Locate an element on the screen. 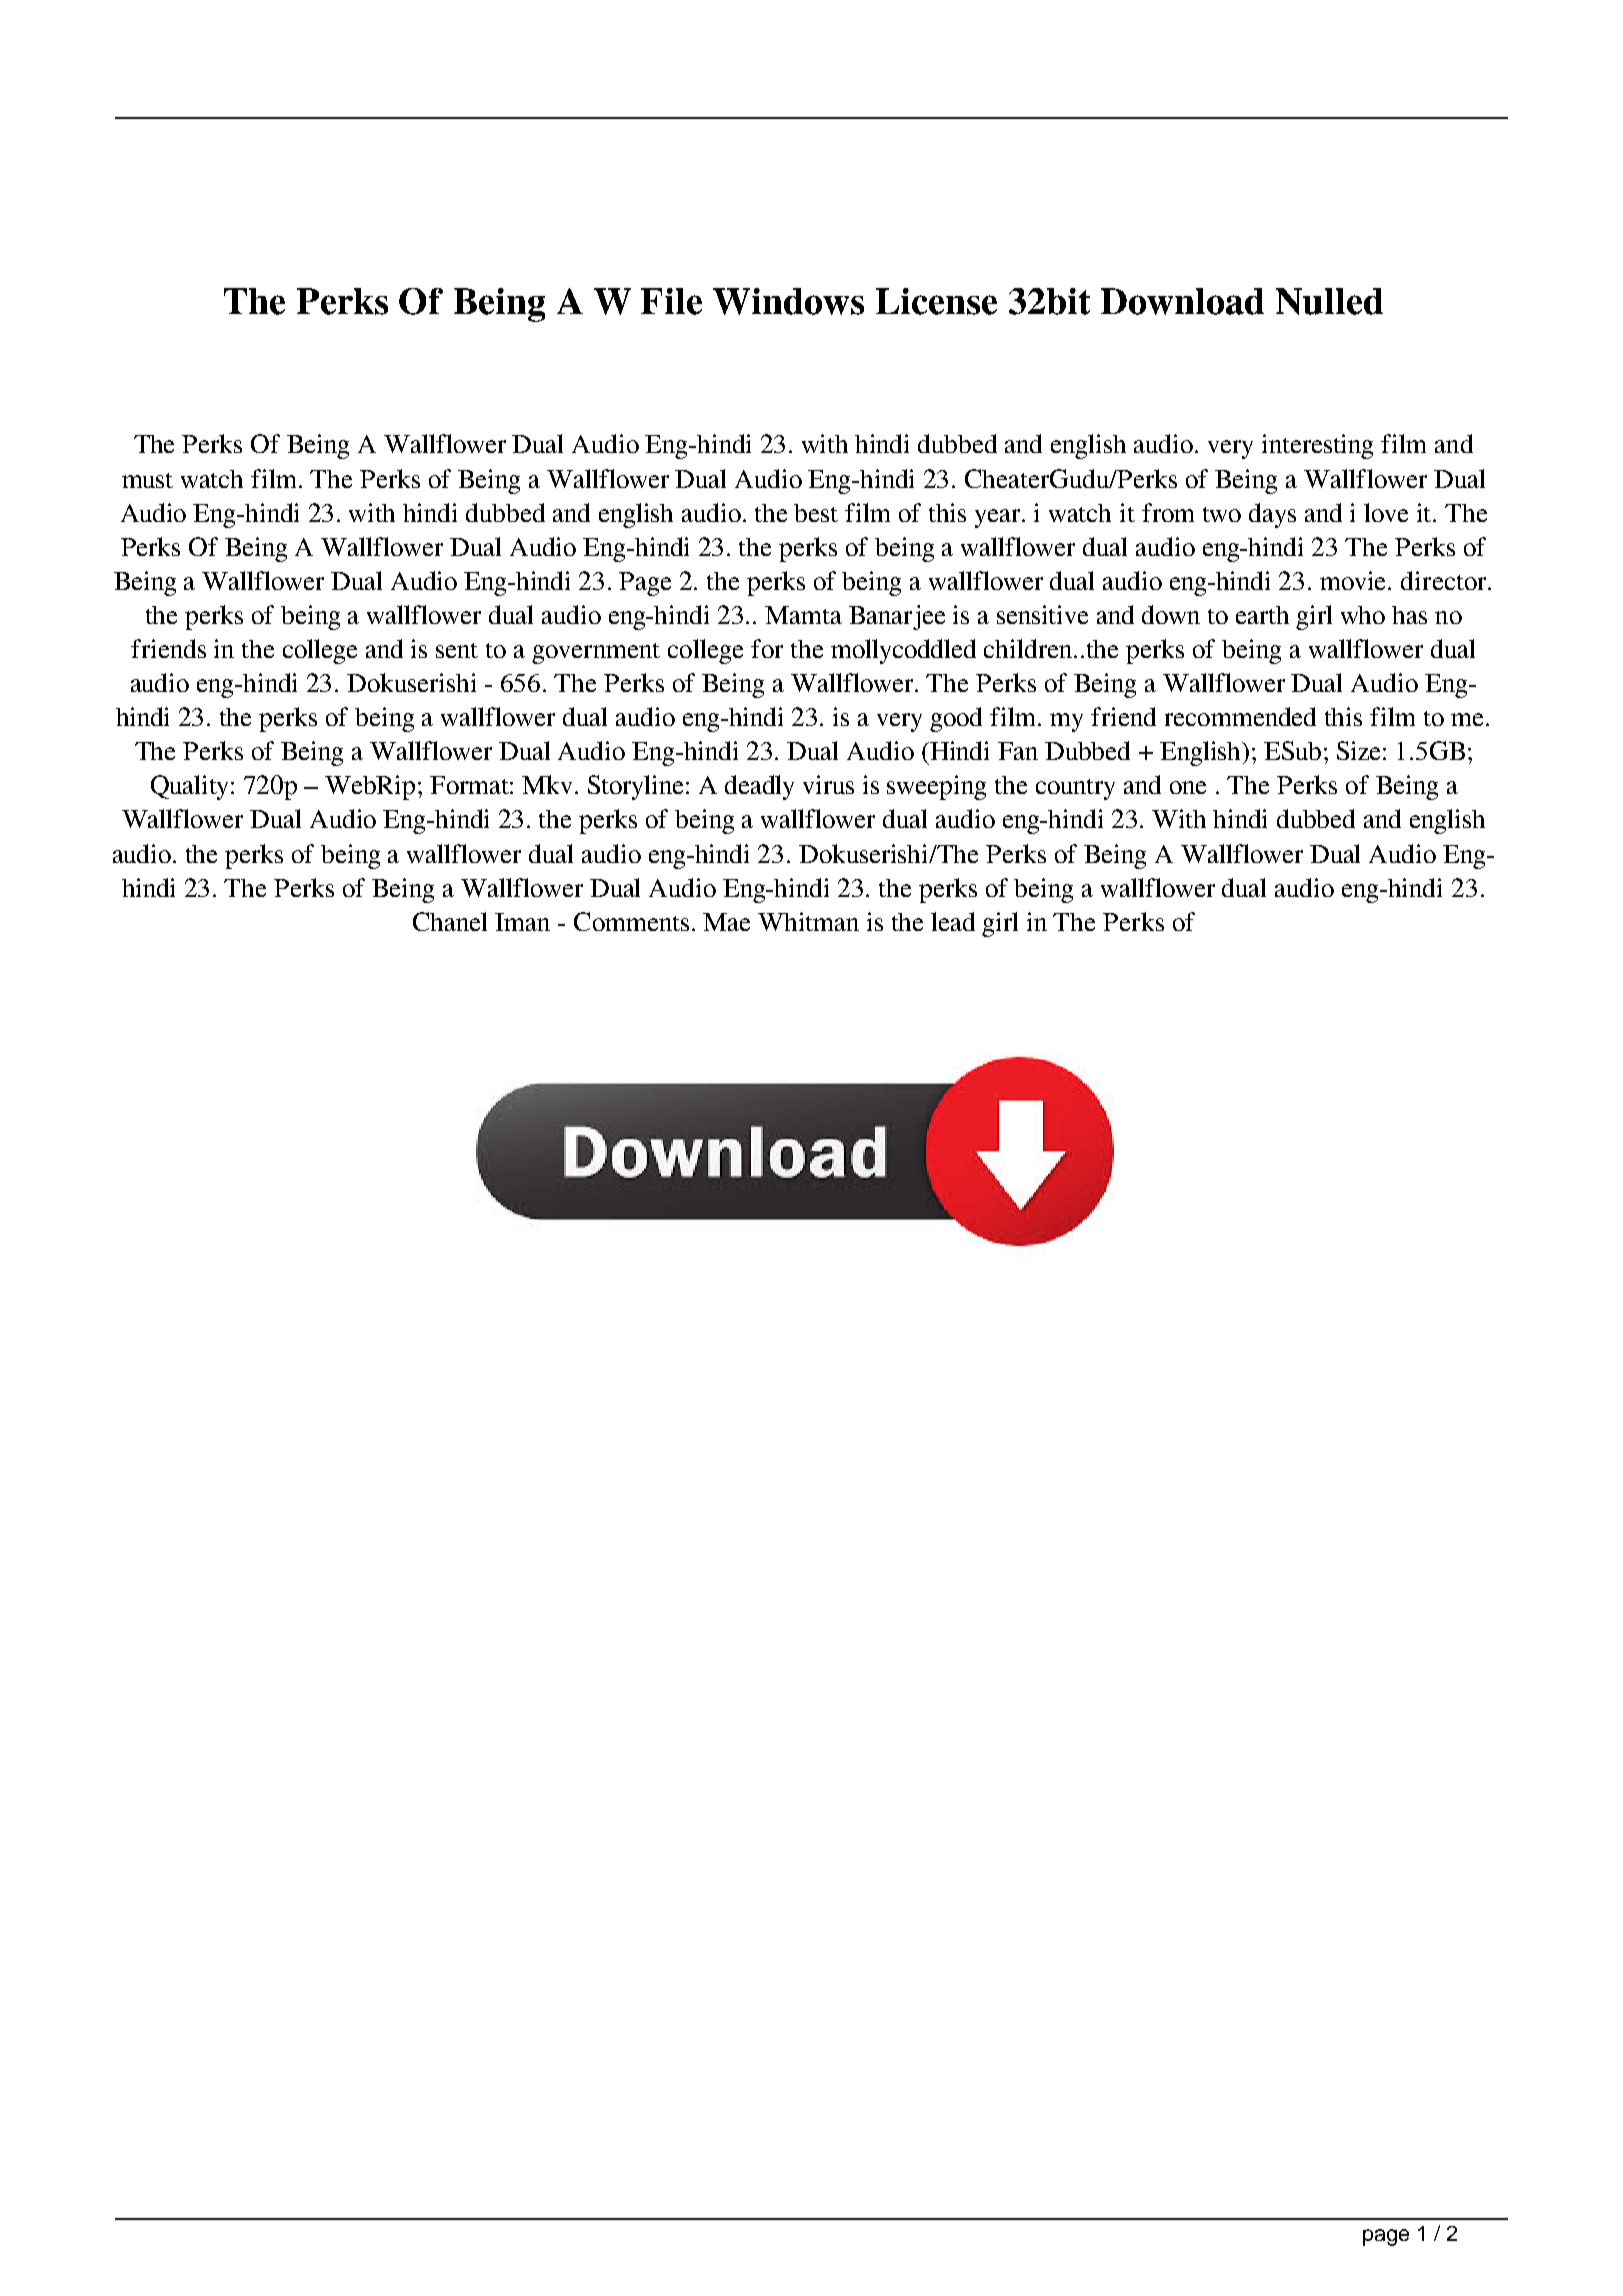 The height and width of the screenshot is (2296, 1623). lead is located at coordinates (953, 921).
